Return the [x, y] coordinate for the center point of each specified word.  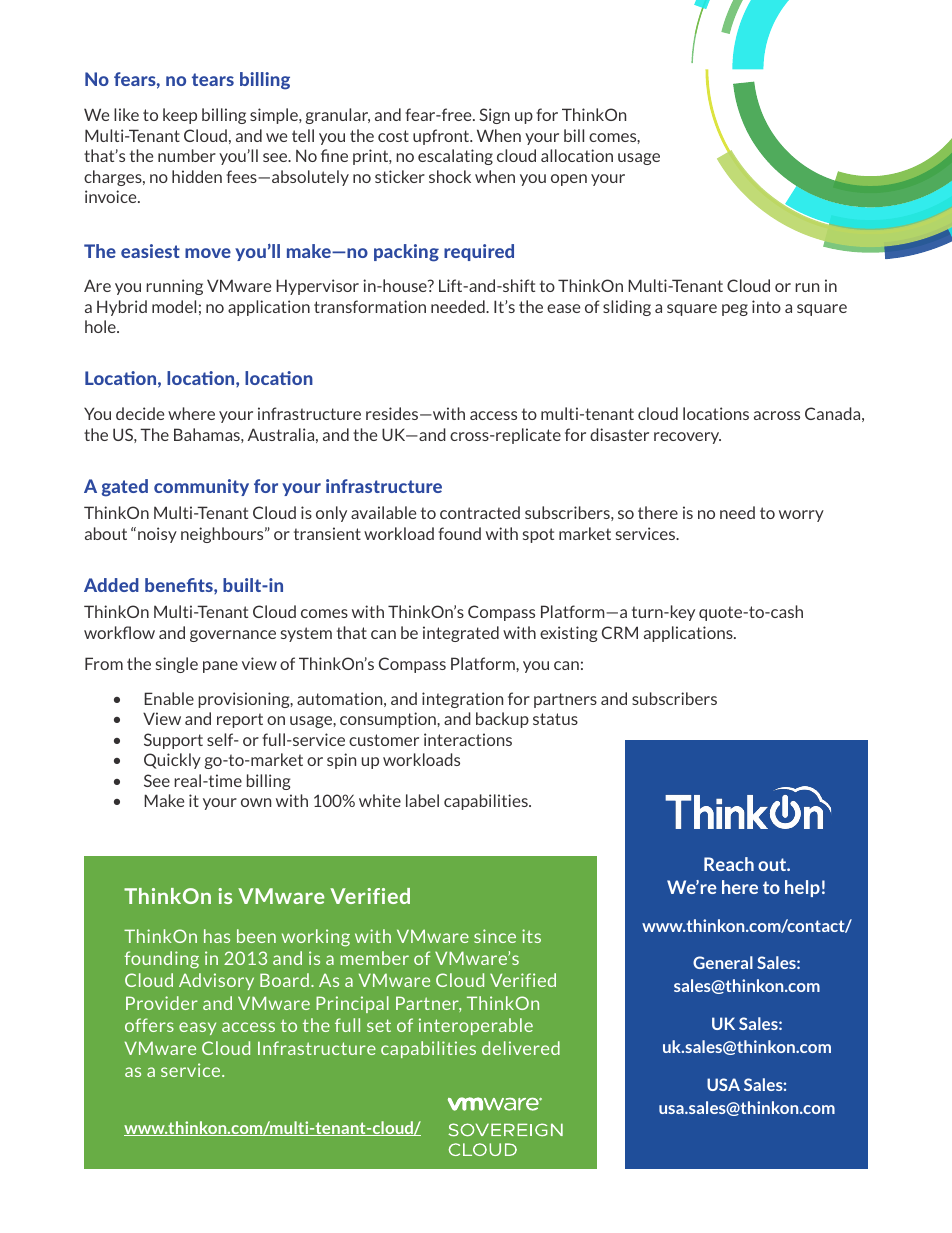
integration [462, 700]
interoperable [476, 1026]
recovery [687, 438]
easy [197, 1028]
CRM [620, 632]
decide [140, 413]
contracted [480, 512]
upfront [442, 137]
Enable [169, 698]
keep [180, 116]
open [569, 180]
